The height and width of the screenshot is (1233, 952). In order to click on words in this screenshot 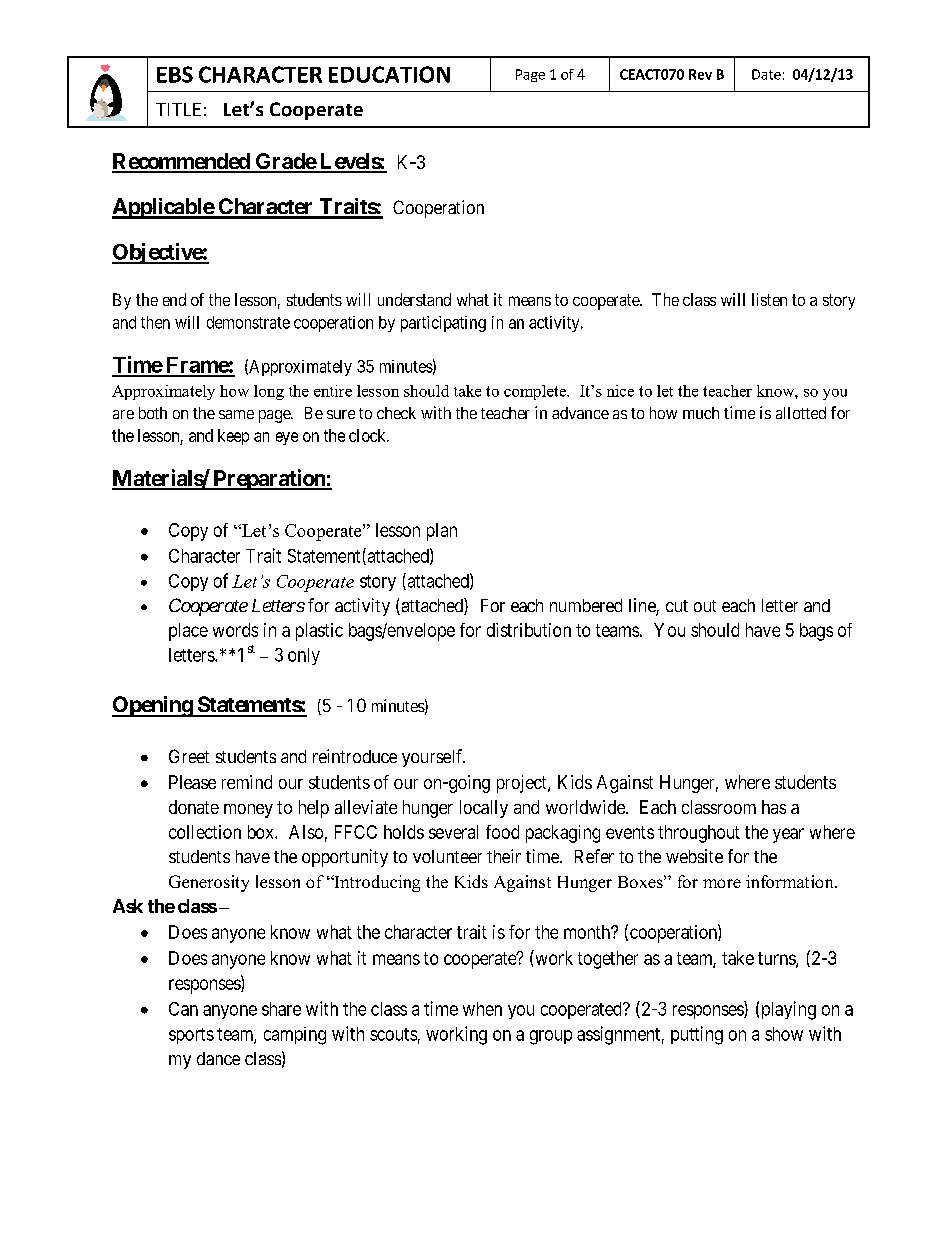, I will do `click(235, 630)`.
